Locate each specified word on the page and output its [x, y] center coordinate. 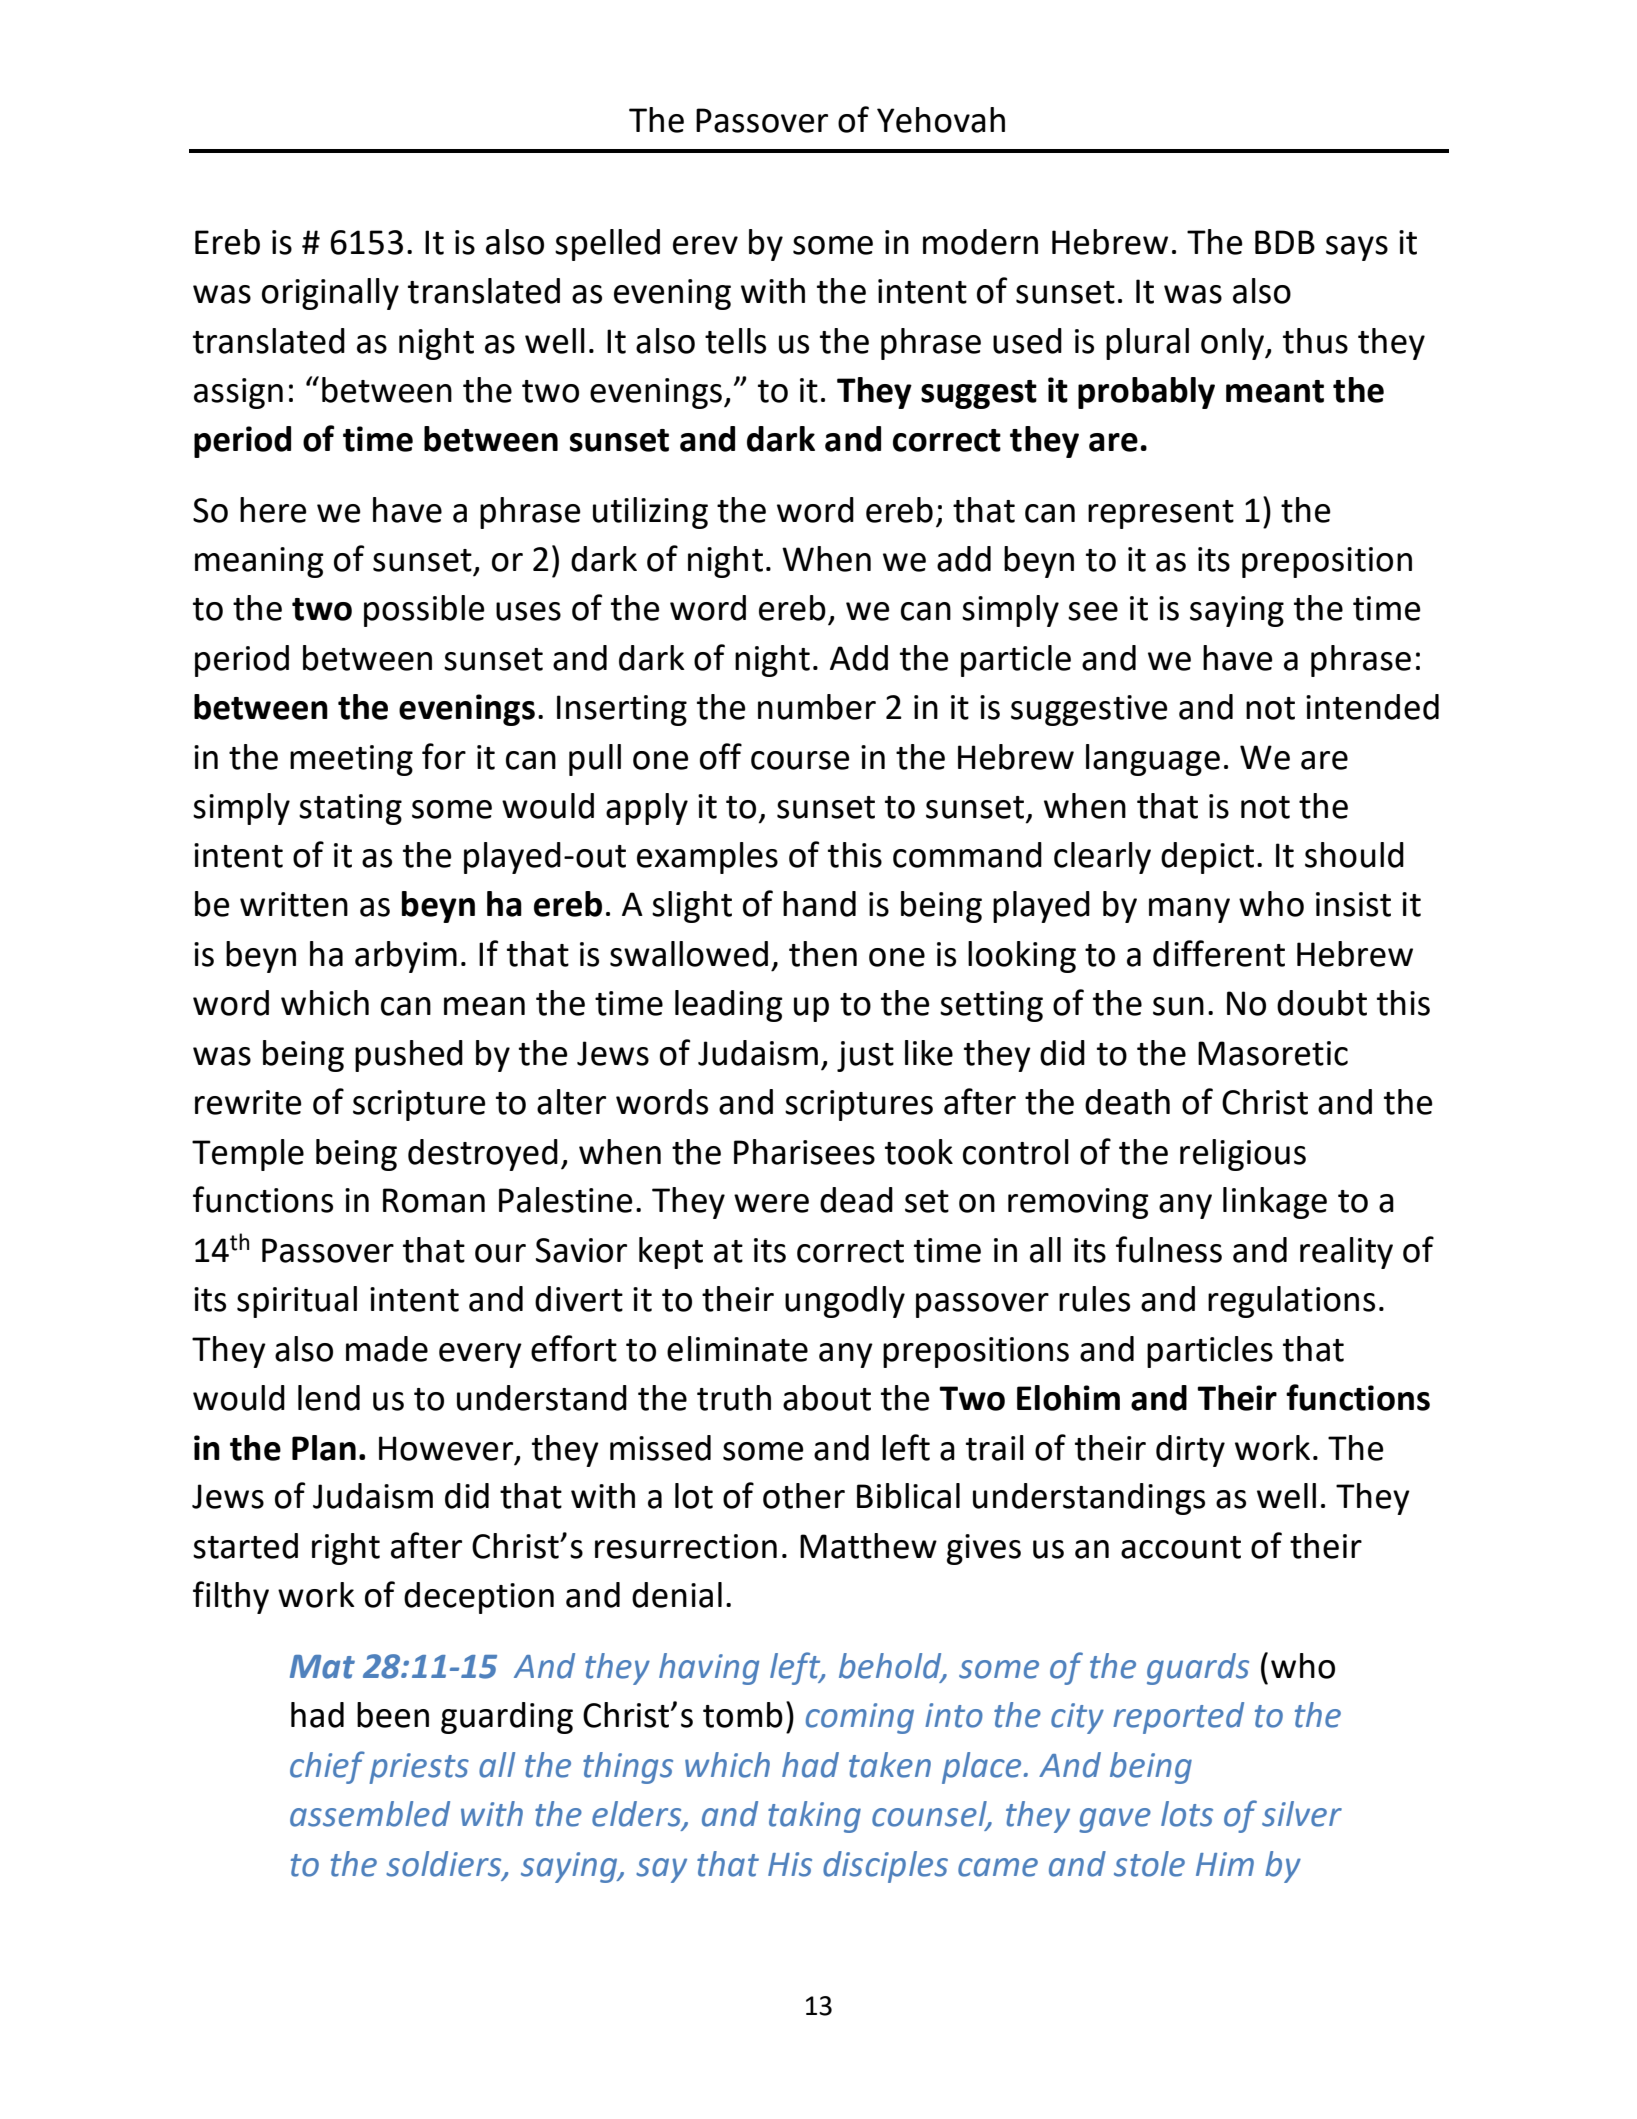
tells [735, 341]
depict [1207, 858]
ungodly [845, 1302]
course [800, 760]
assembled [370, 1814]
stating [350, 809]
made [387, 1349]
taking [814, 1817]
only [1234, 344]
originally [330, 294]
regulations [1291, 1302]
